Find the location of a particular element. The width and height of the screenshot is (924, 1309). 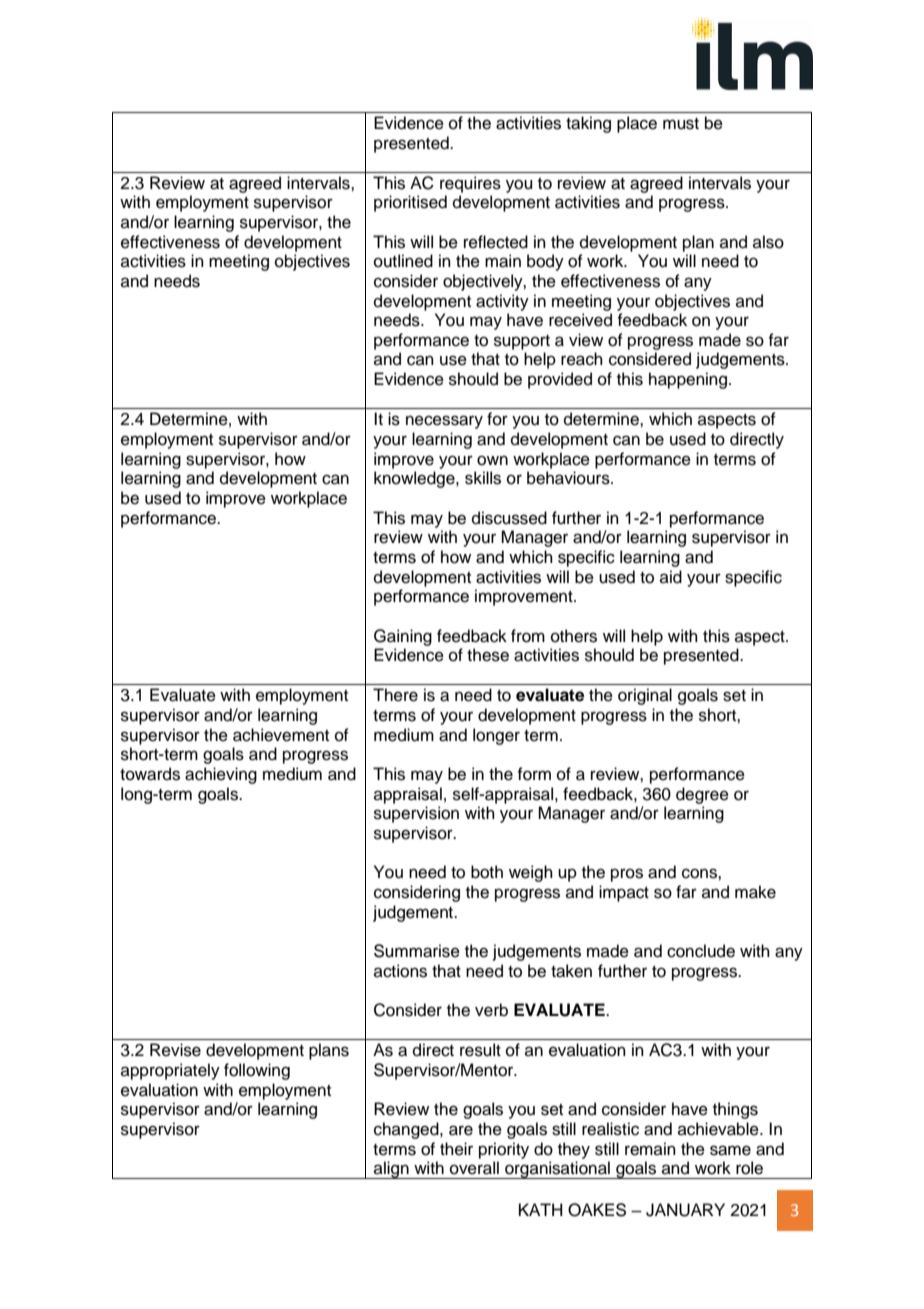

must is located at coordinates (681, 124).
